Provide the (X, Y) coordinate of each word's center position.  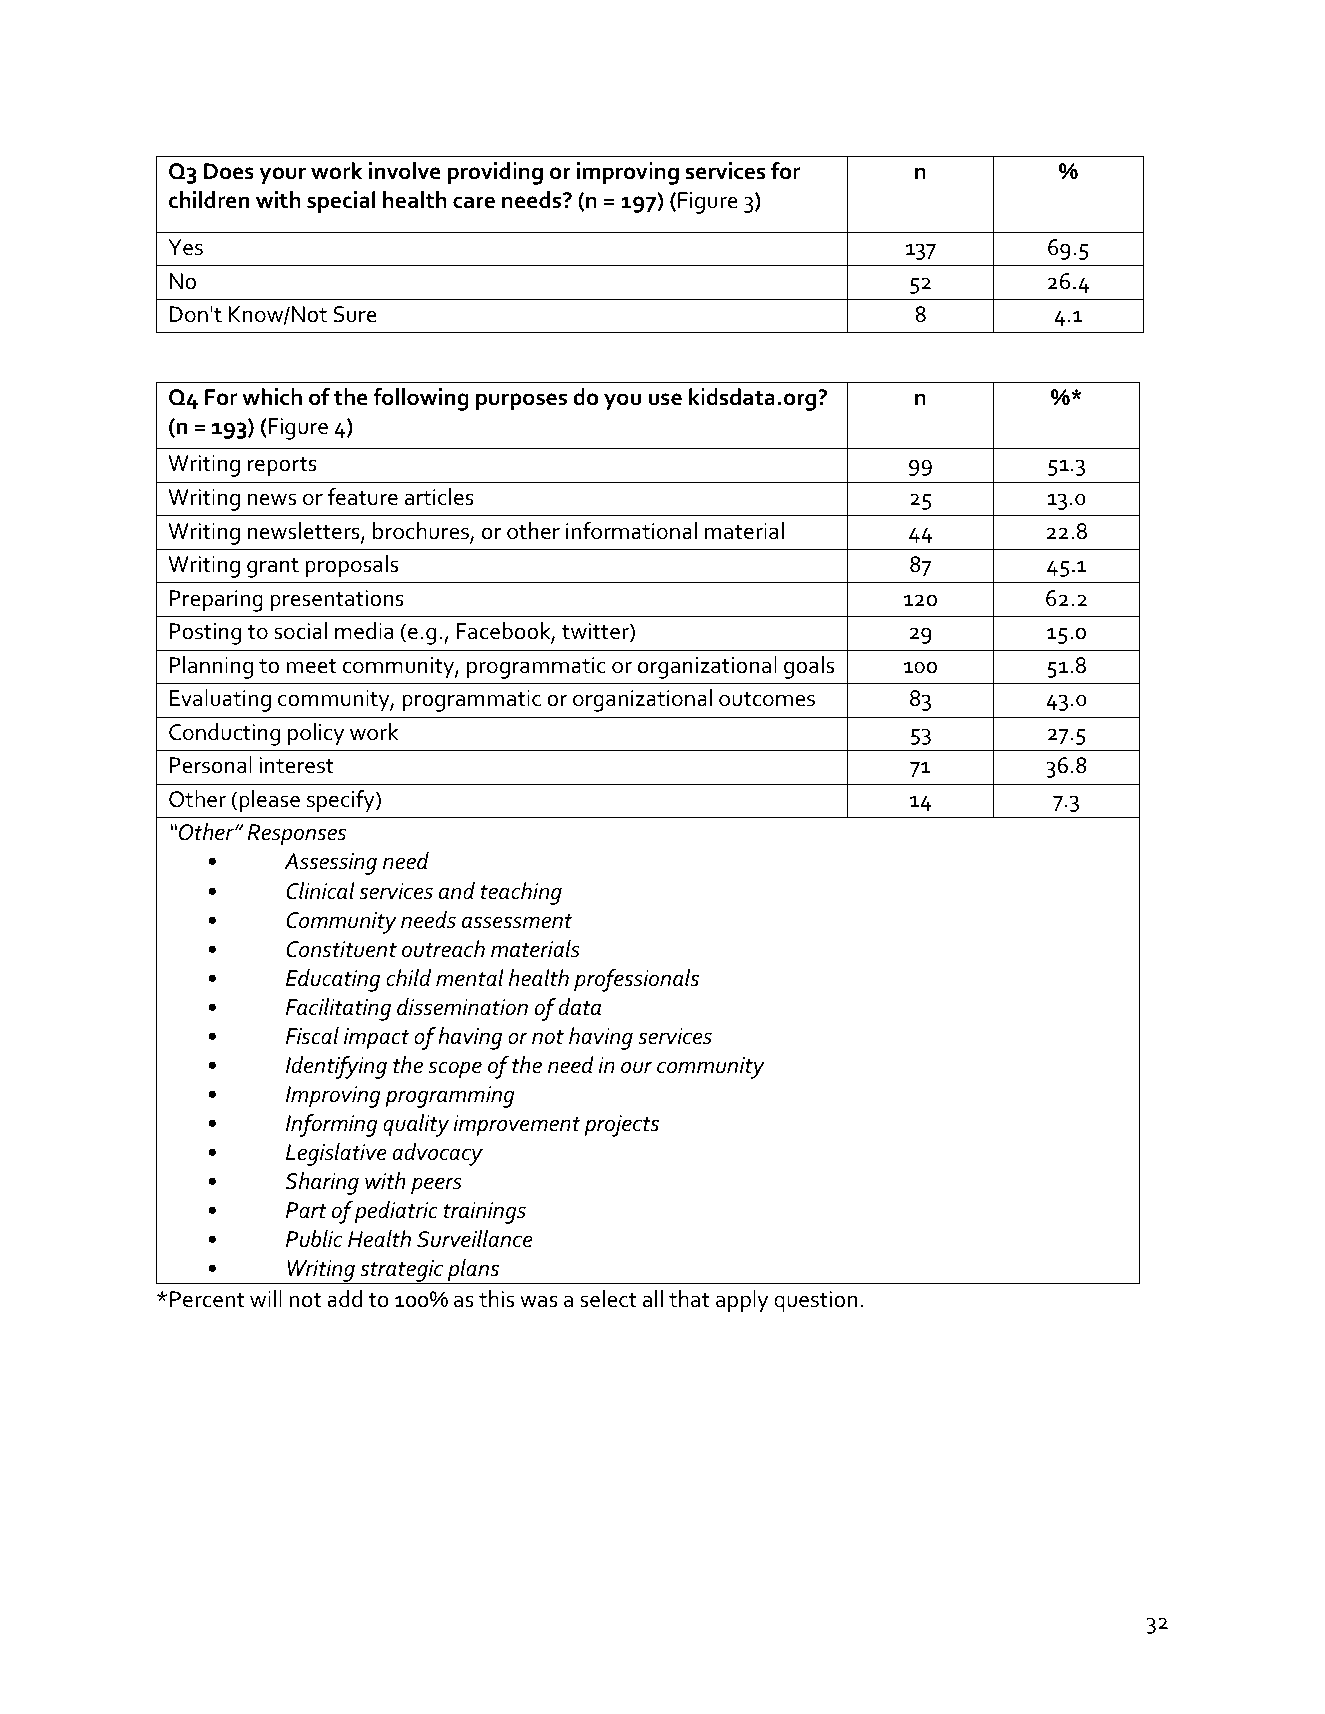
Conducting (224, 734)
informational (631, 531)
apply (742, 1301)
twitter (596, 632)
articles (439, 497)
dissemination (462, 1007)
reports (282, 467)
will (266, 1298)
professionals (636, 980)
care (474, 202)
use (665, 399)
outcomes (767, 699)
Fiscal (312, 1036)
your (282, 176)
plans (473, 1271)
